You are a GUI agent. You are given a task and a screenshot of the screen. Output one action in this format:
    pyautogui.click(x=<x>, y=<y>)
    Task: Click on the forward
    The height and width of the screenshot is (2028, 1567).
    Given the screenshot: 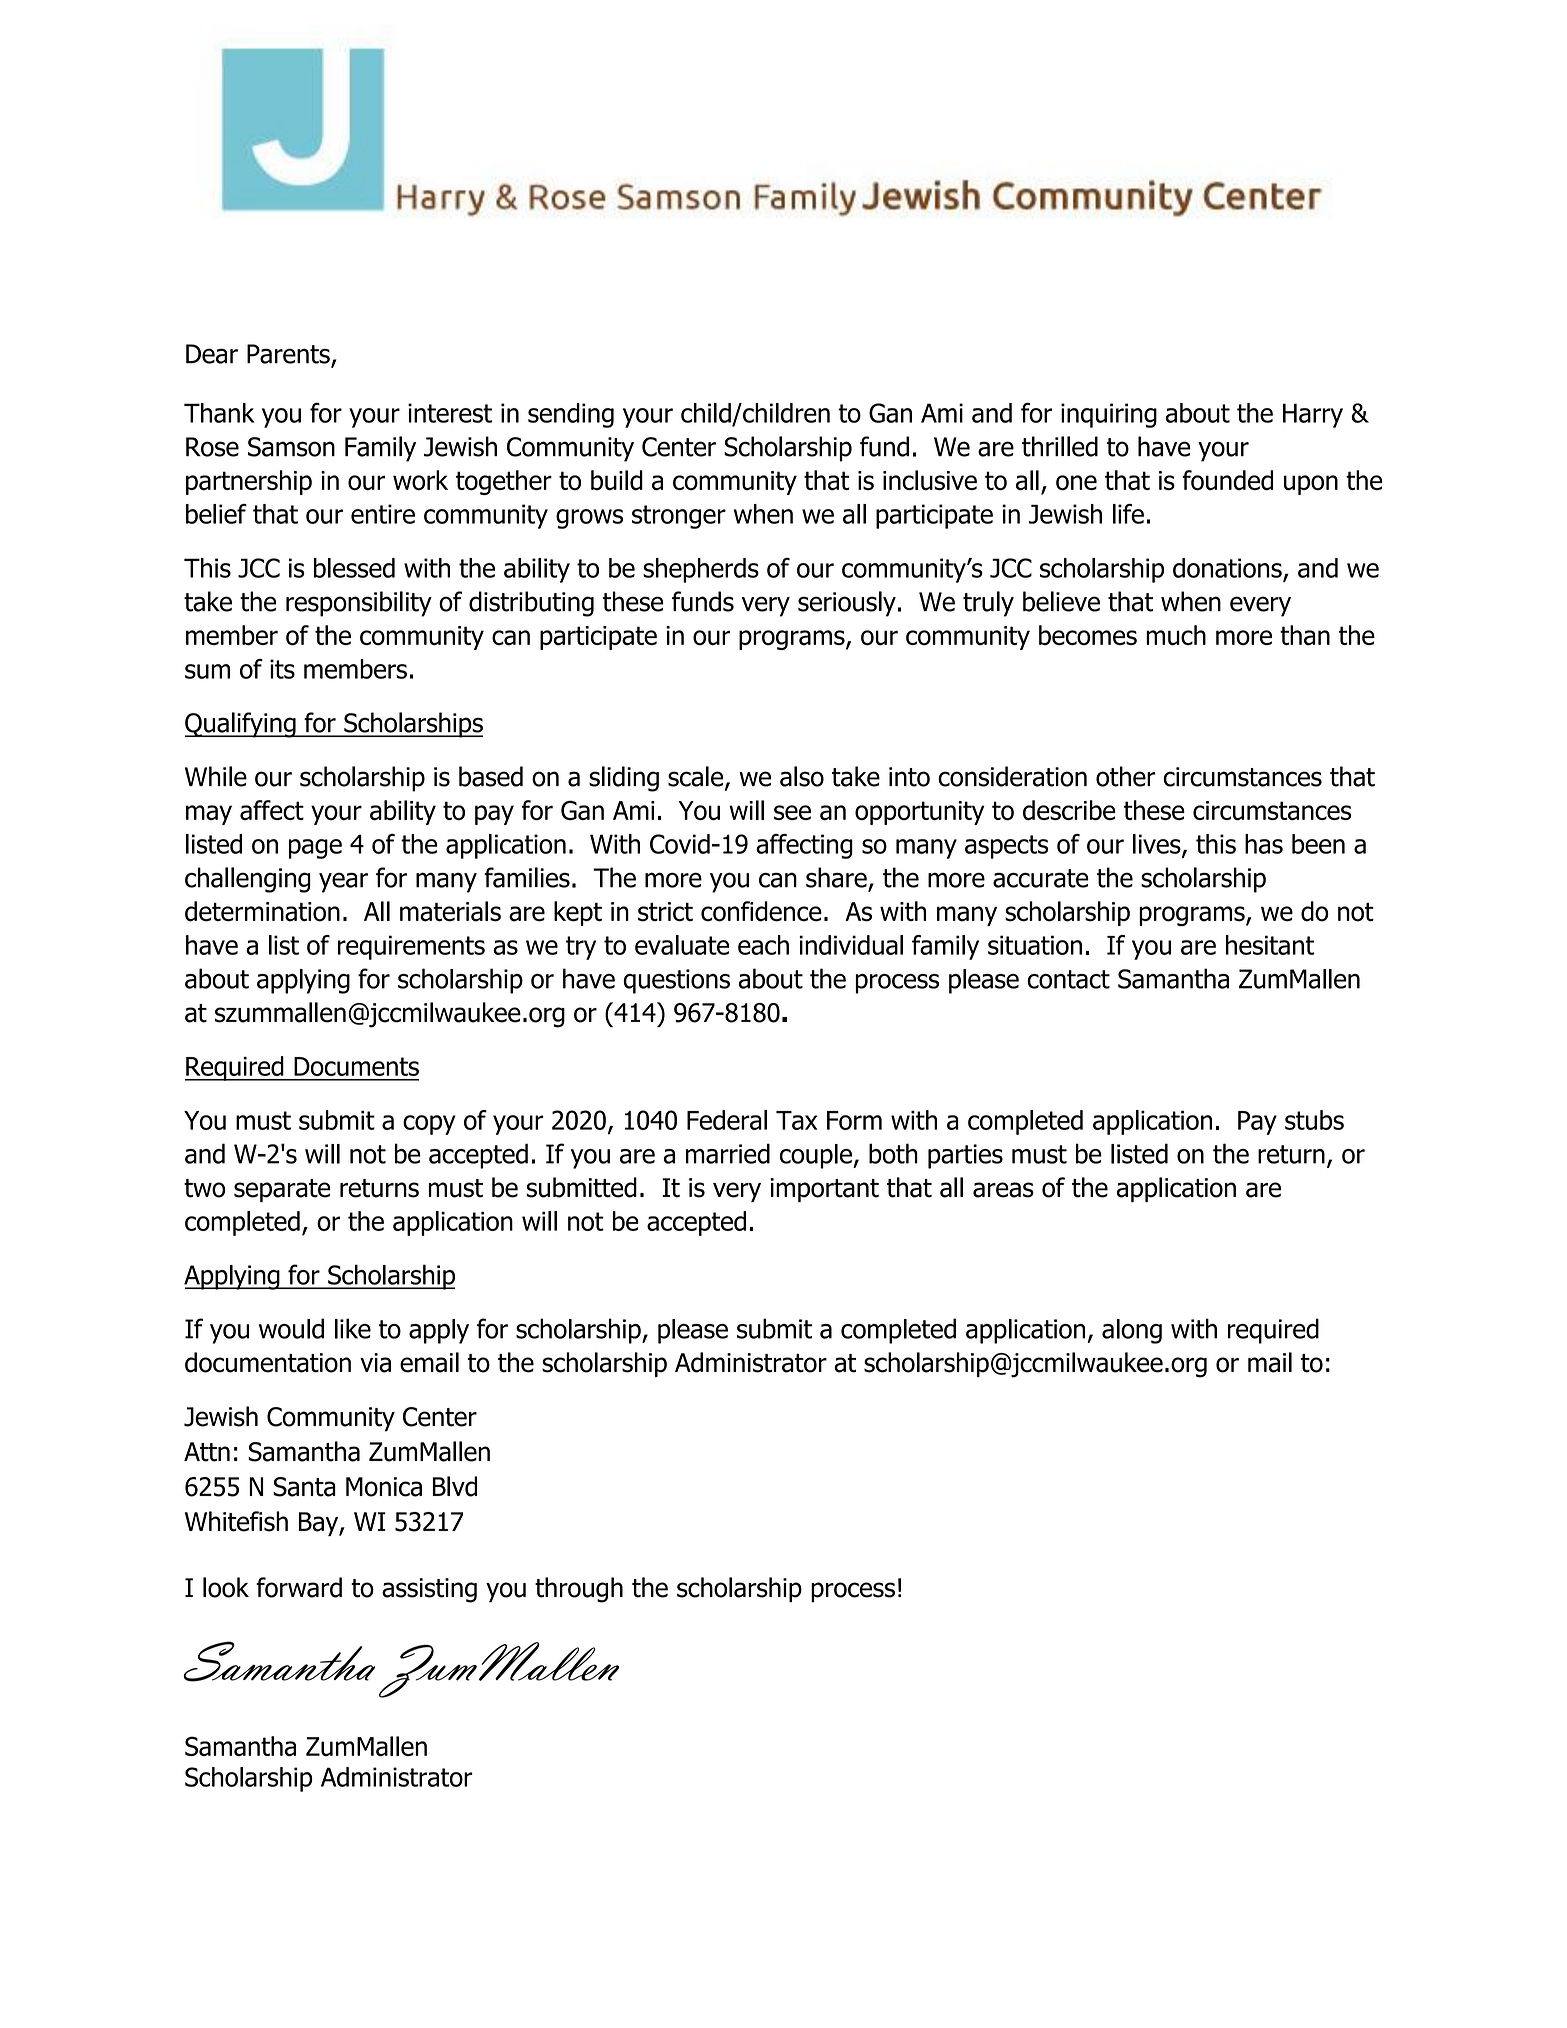 What is the action you would take?
    pyautogui.click(x=299, y=1587)
